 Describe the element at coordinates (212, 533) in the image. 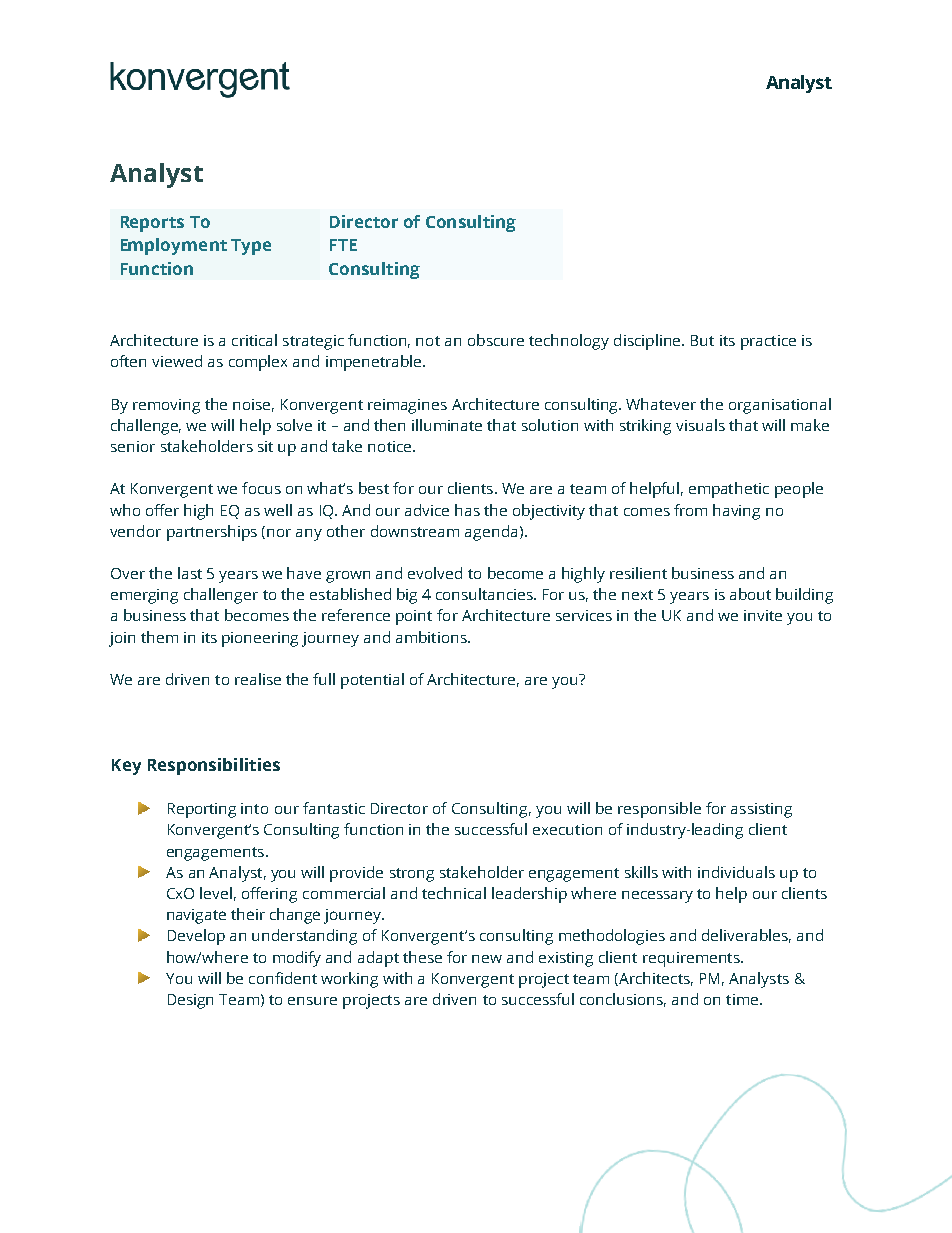

I see `partnerships` at that location.
